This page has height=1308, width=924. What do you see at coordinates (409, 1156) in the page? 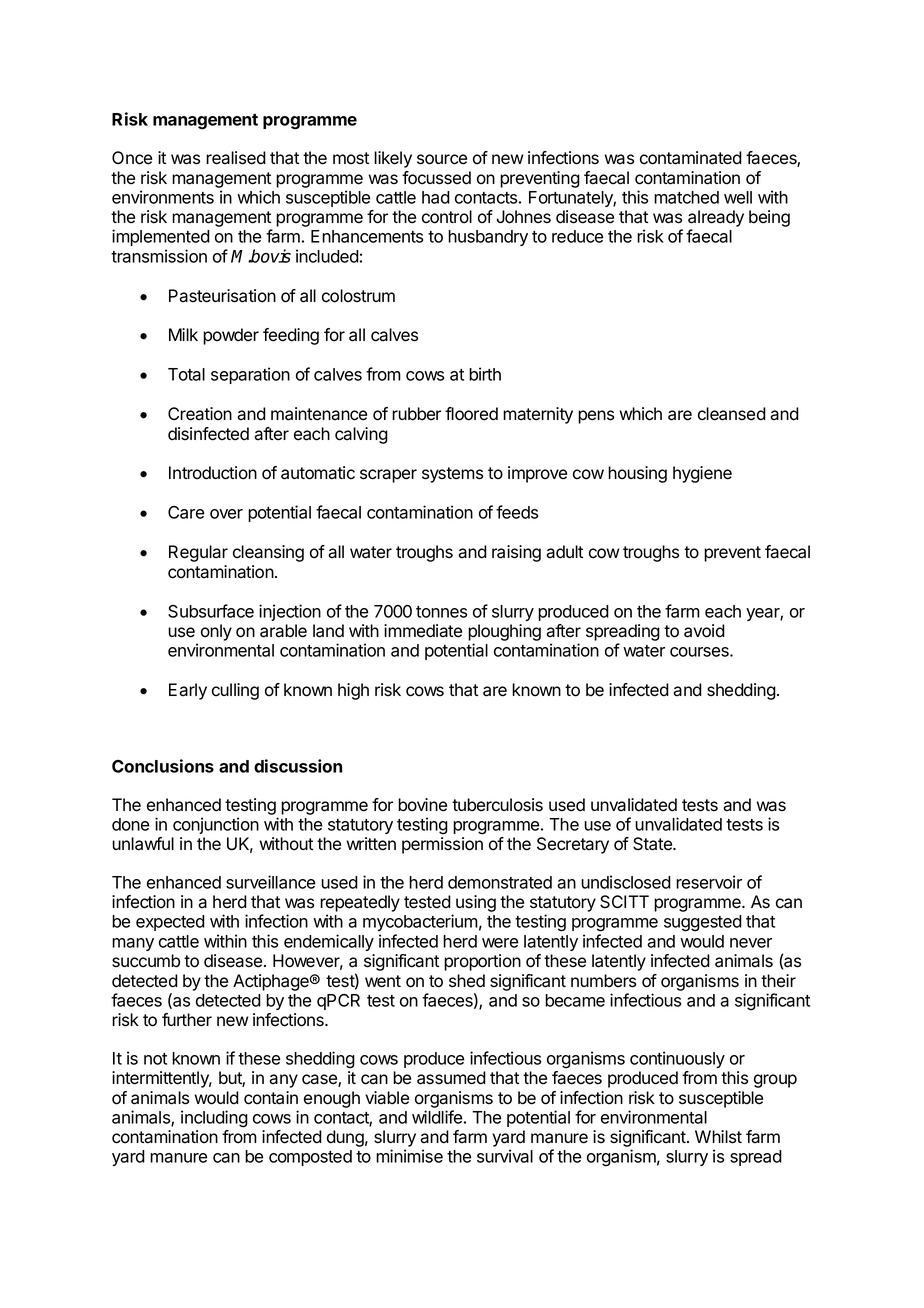
I see `minimise` at bounding box center [409, 1156].
